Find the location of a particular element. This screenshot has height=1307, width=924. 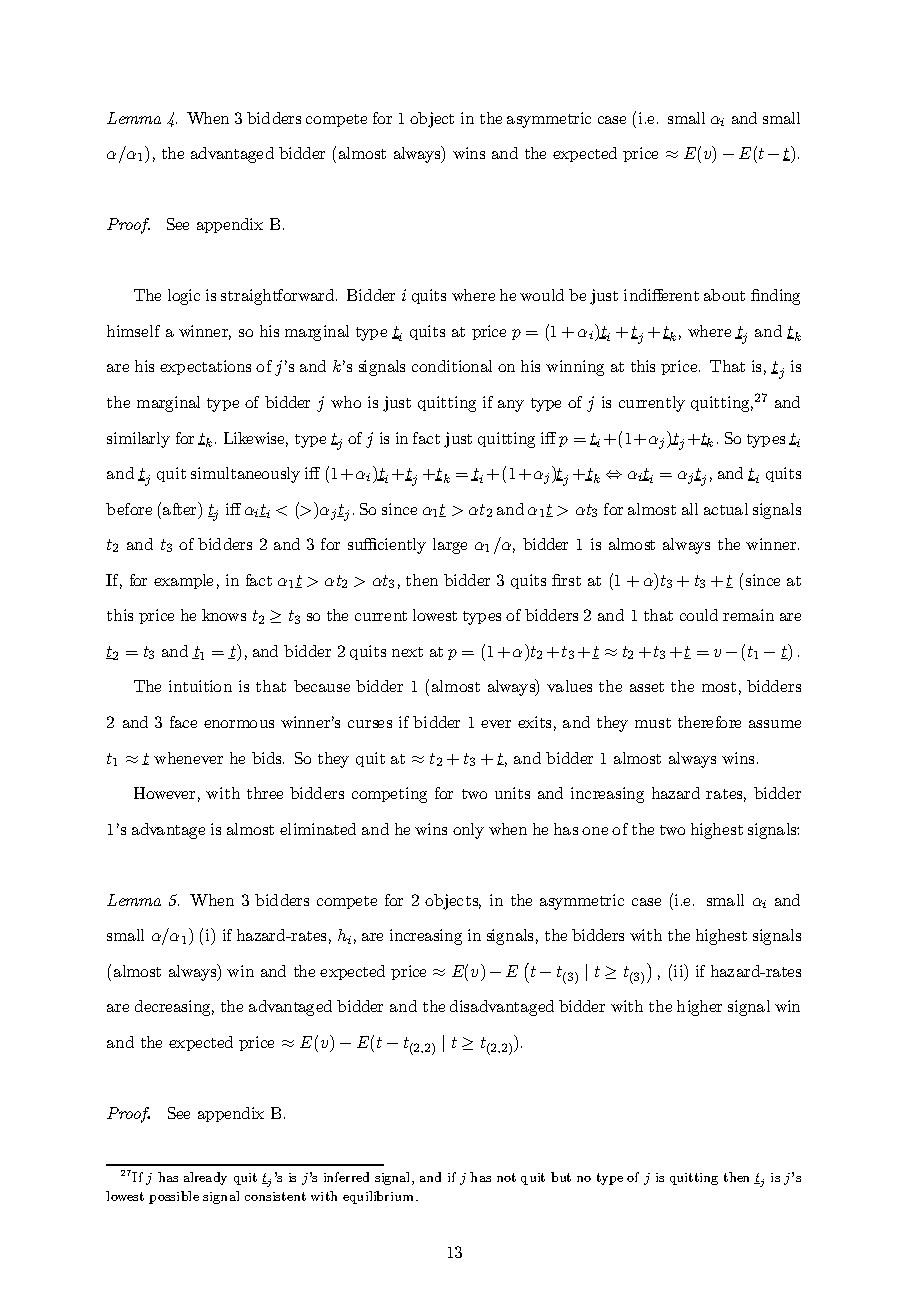

conditional is located at coordinates (452, 366).
